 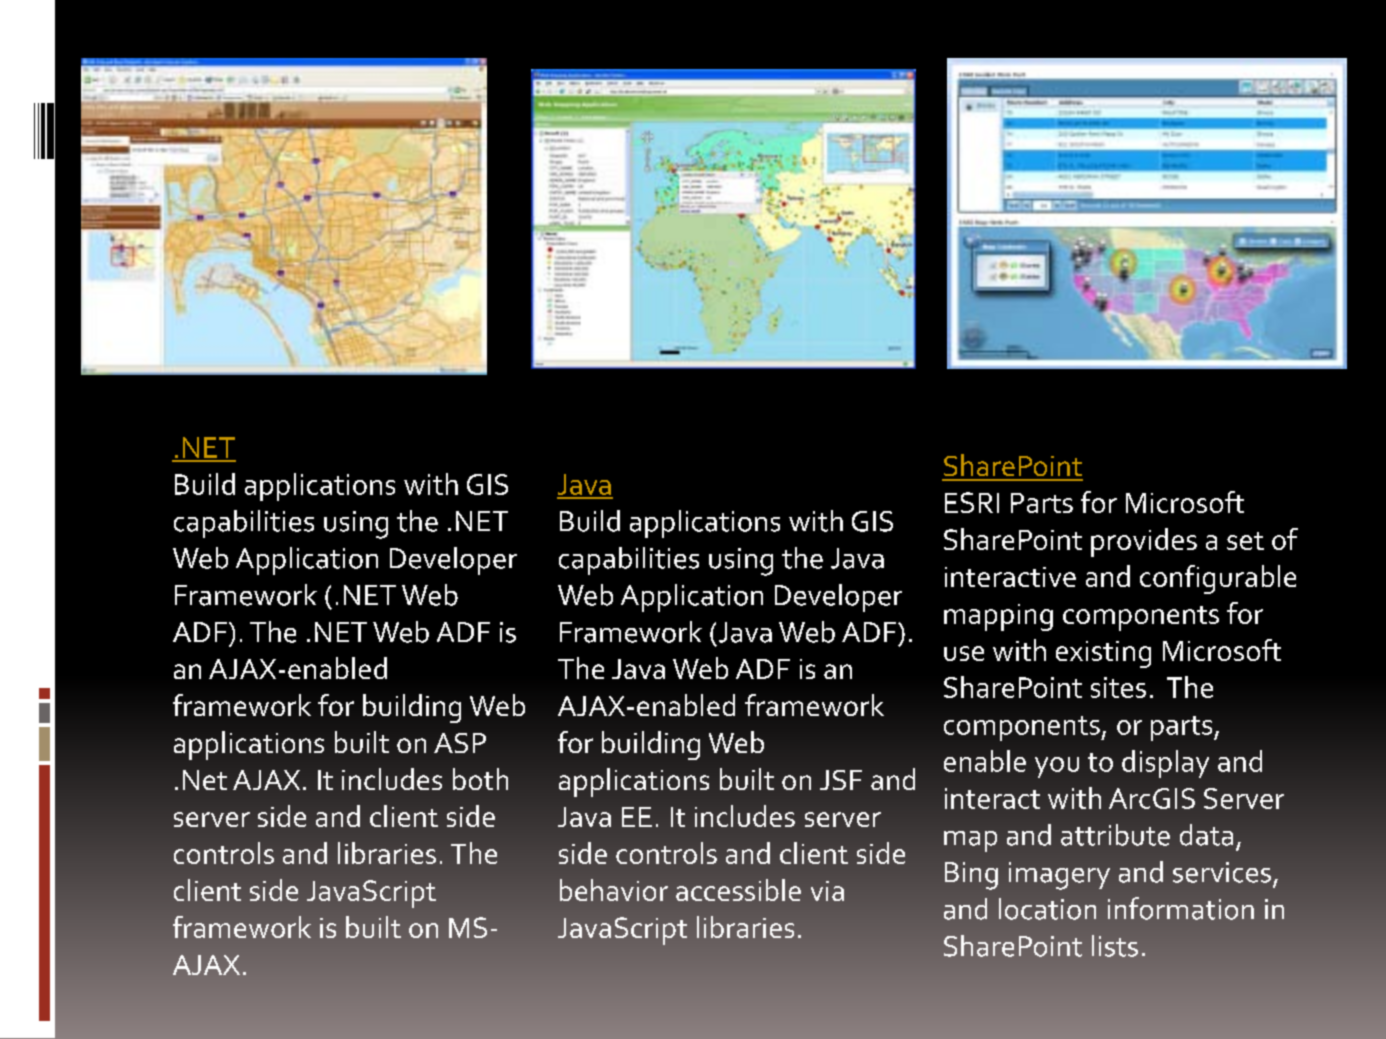 I want to click on set, so click(x=1245, y=541).
